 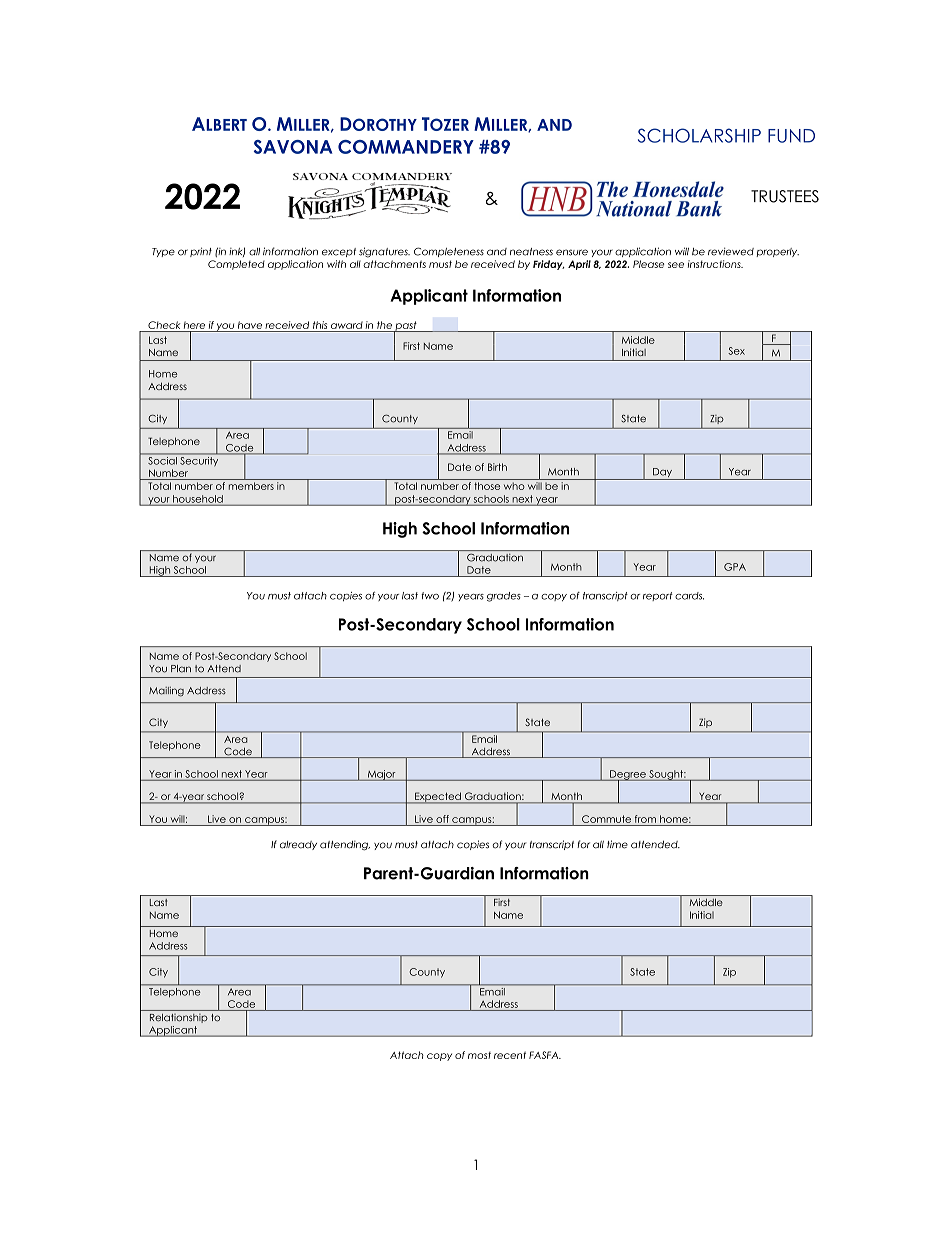 I want to click on off, so click(x=442, y=819).
